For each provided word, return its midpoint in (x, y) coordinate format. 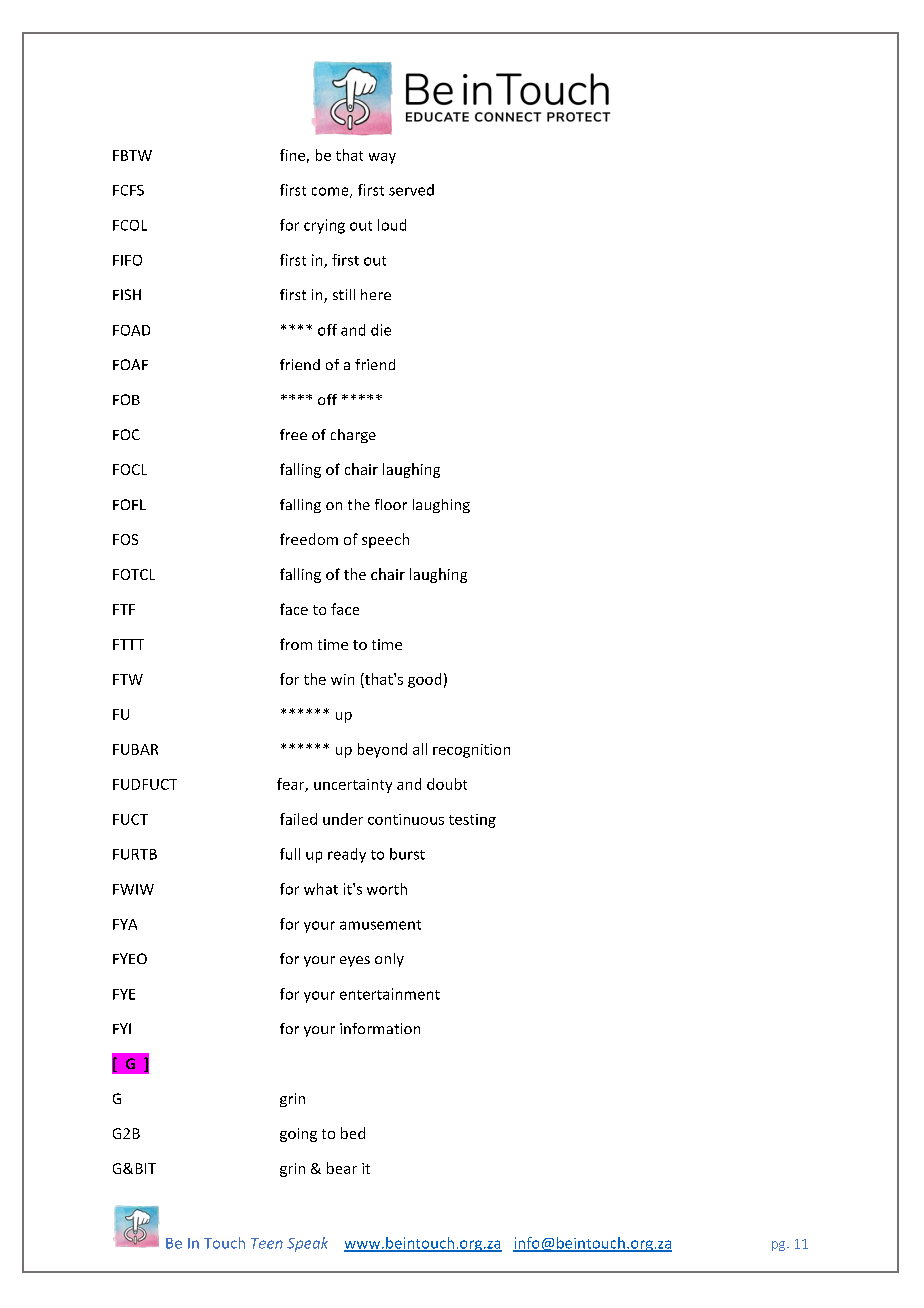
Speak (307, 1244)
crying (324, 226)
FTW (128, 679)
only (389, 960)
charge (353, 436)
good (424, 680)
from (296, 644)
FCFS (128, 190)
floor (391, 504)
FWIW (133, 889)
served (411, 190)
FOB (126, 399)
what (321, 889)
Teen (267, 1243)
